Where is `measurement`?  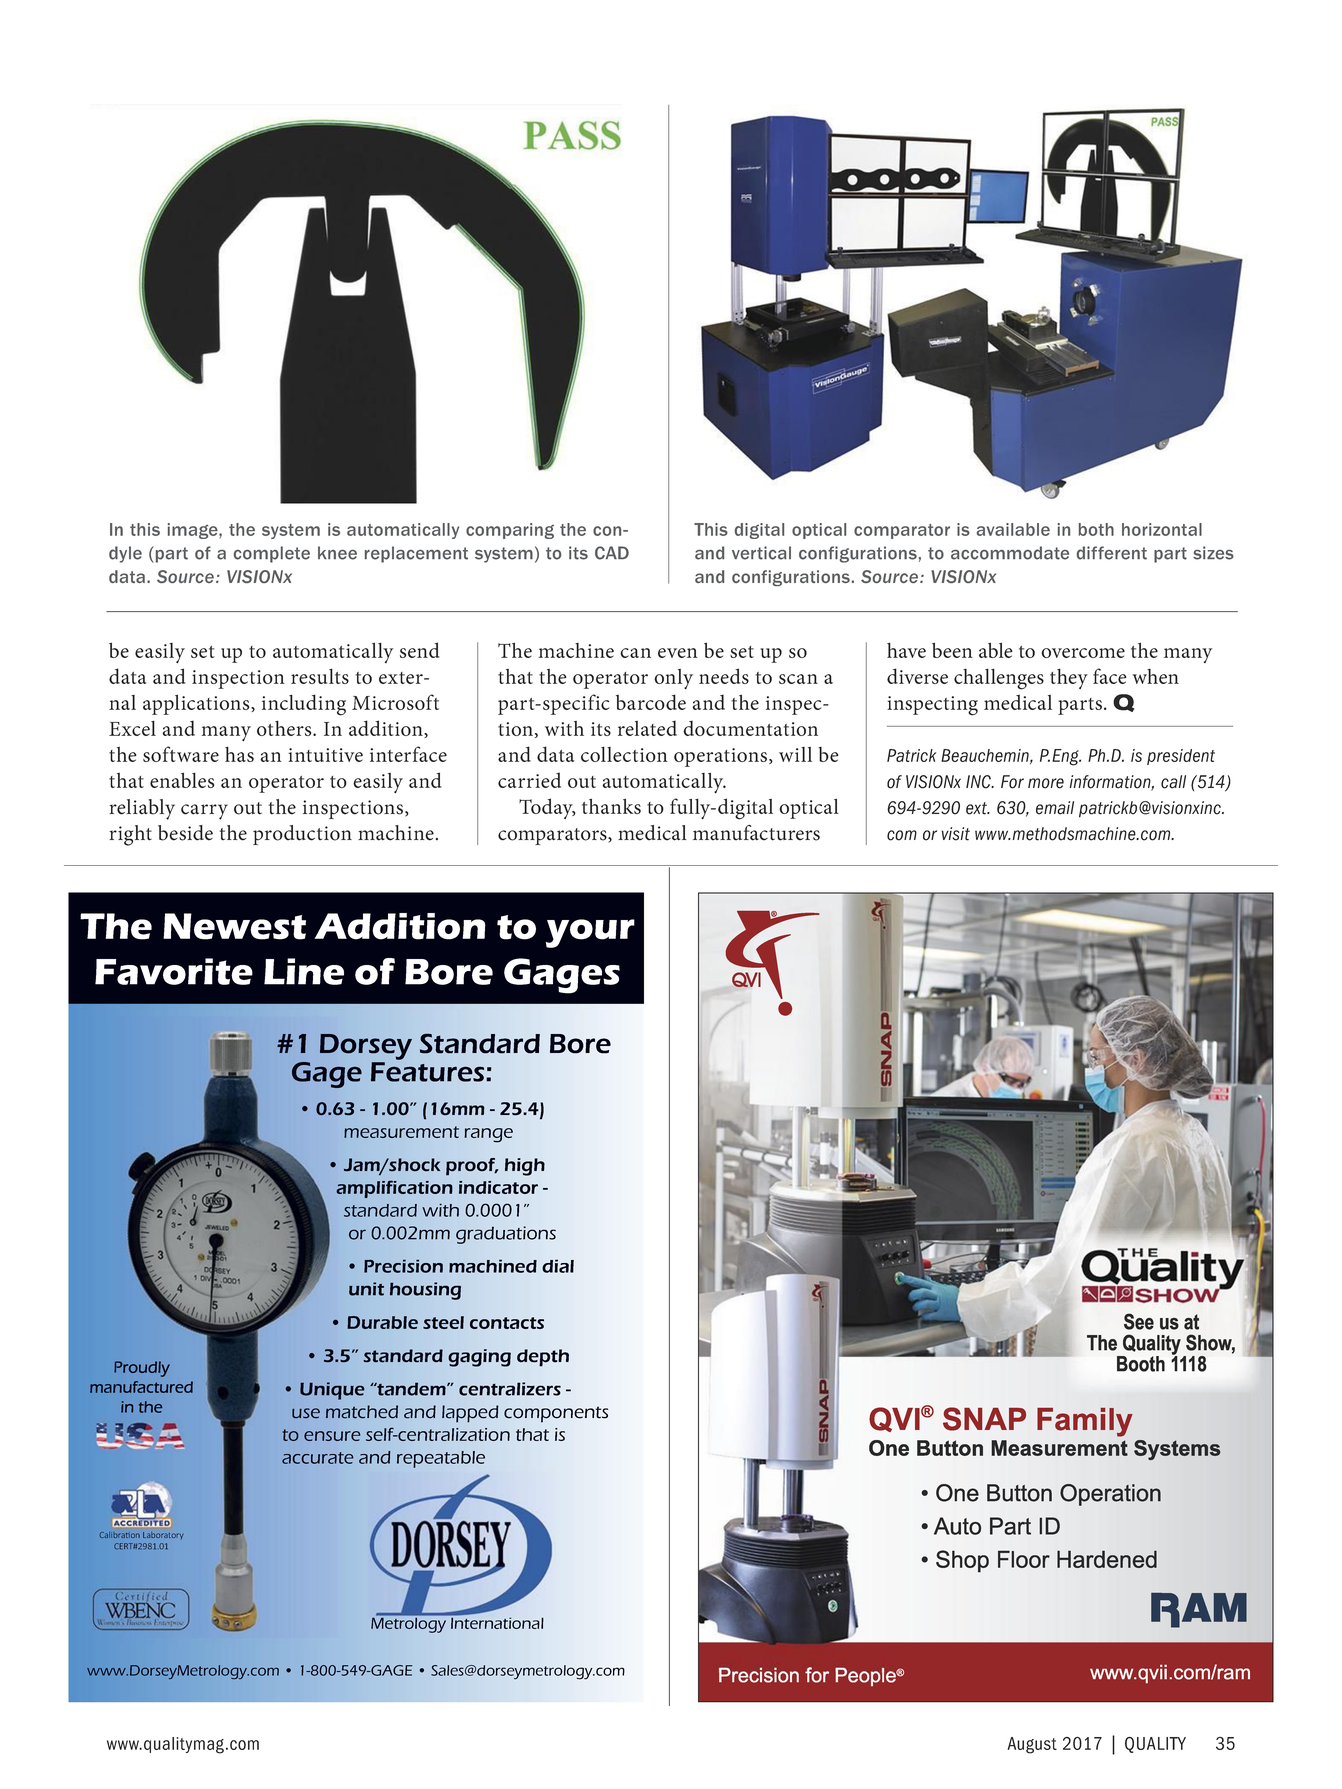 measurement is located at coordinates (401, 1132).
